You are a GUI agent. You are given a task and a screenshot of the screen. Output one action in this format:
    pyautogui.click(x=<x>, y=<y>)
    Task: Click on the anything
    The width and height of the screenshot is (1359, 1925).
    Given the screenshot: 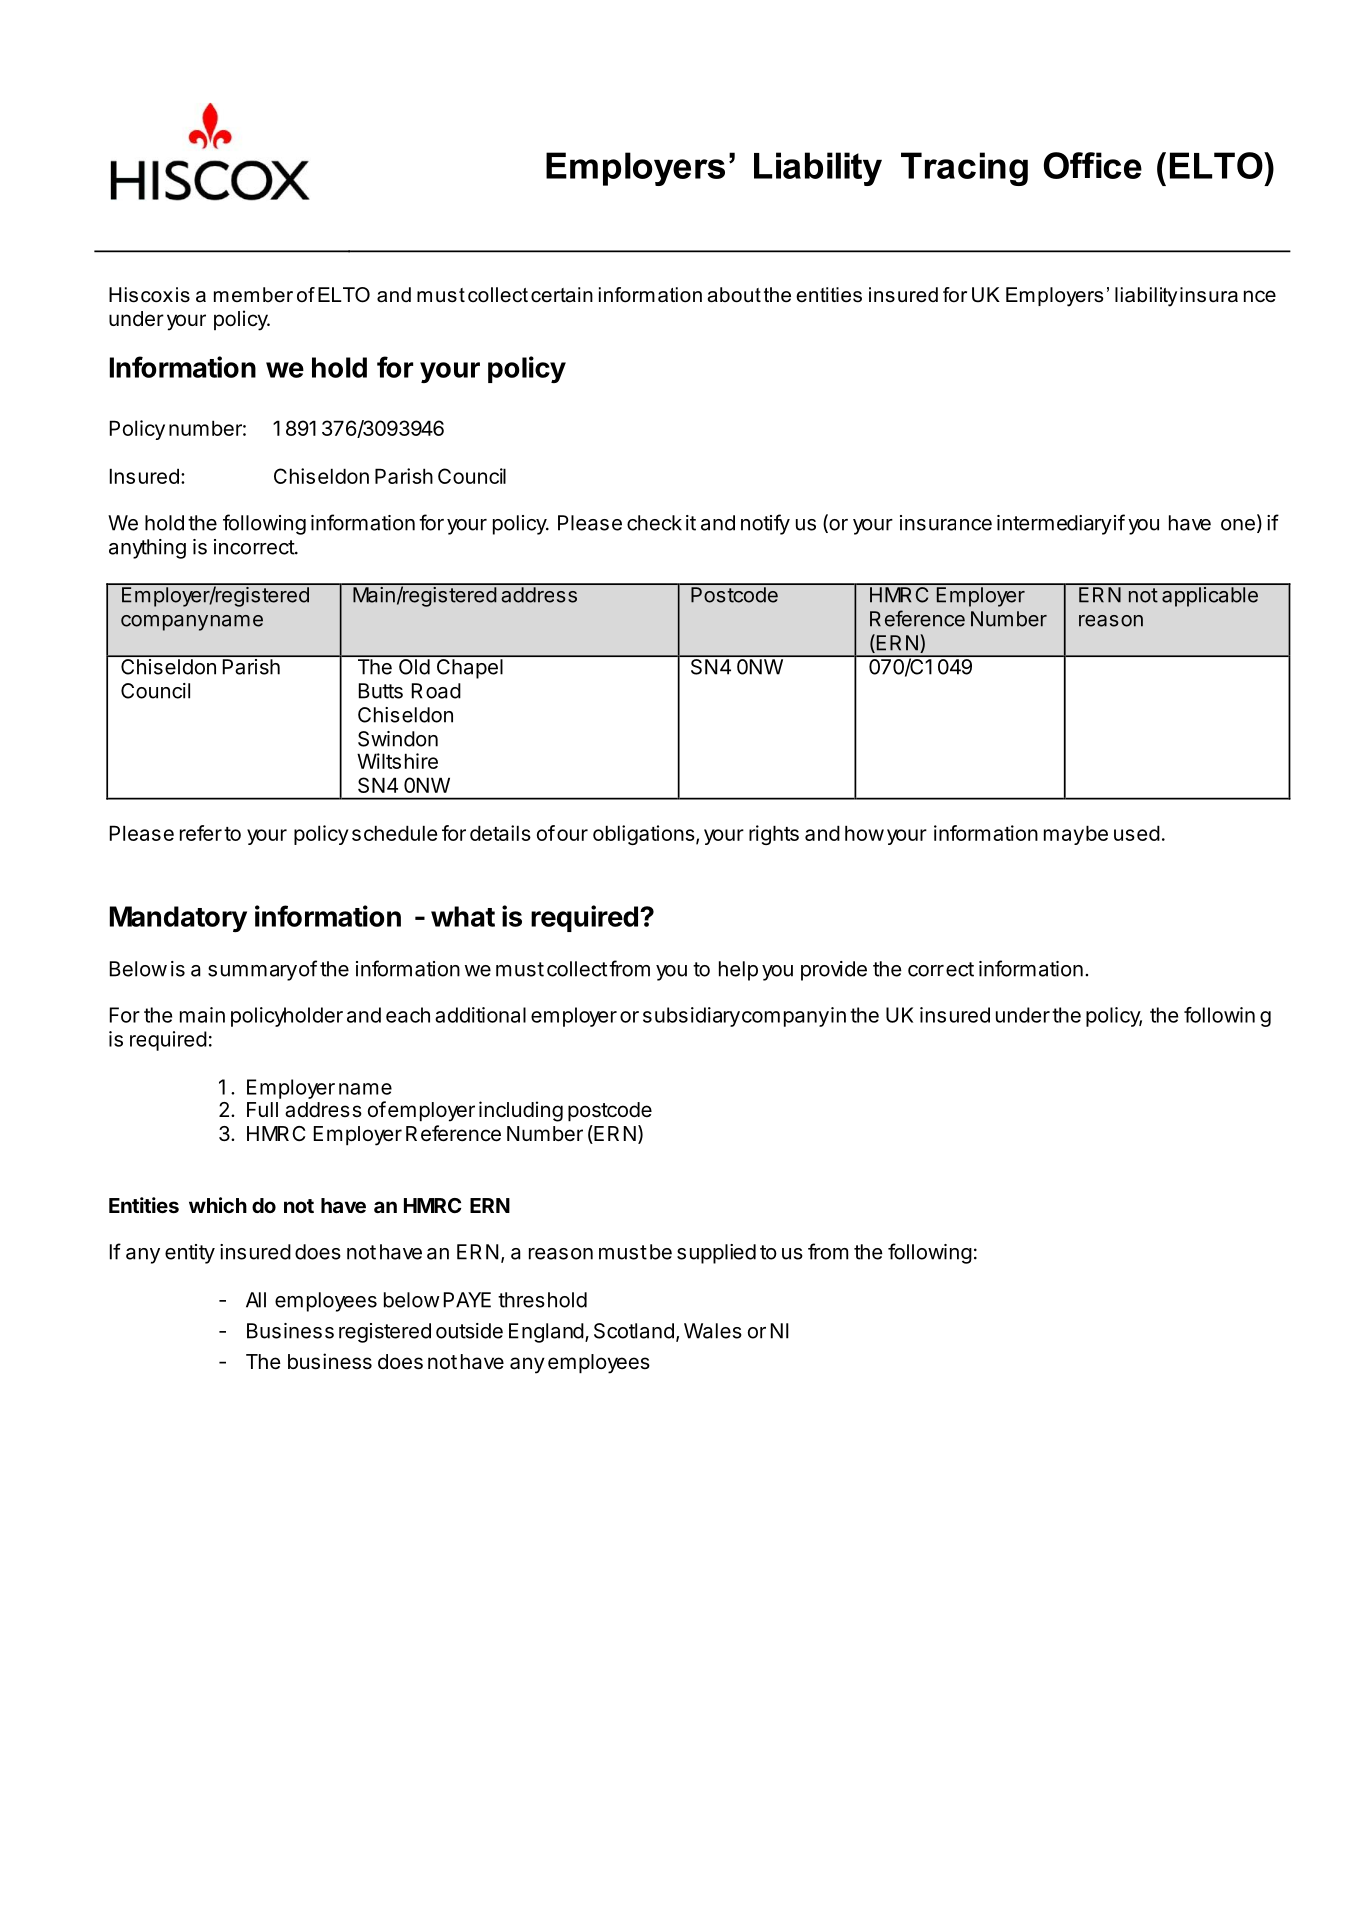 What is the action you would take?
    pyautogui.click(x=147, y=549)
